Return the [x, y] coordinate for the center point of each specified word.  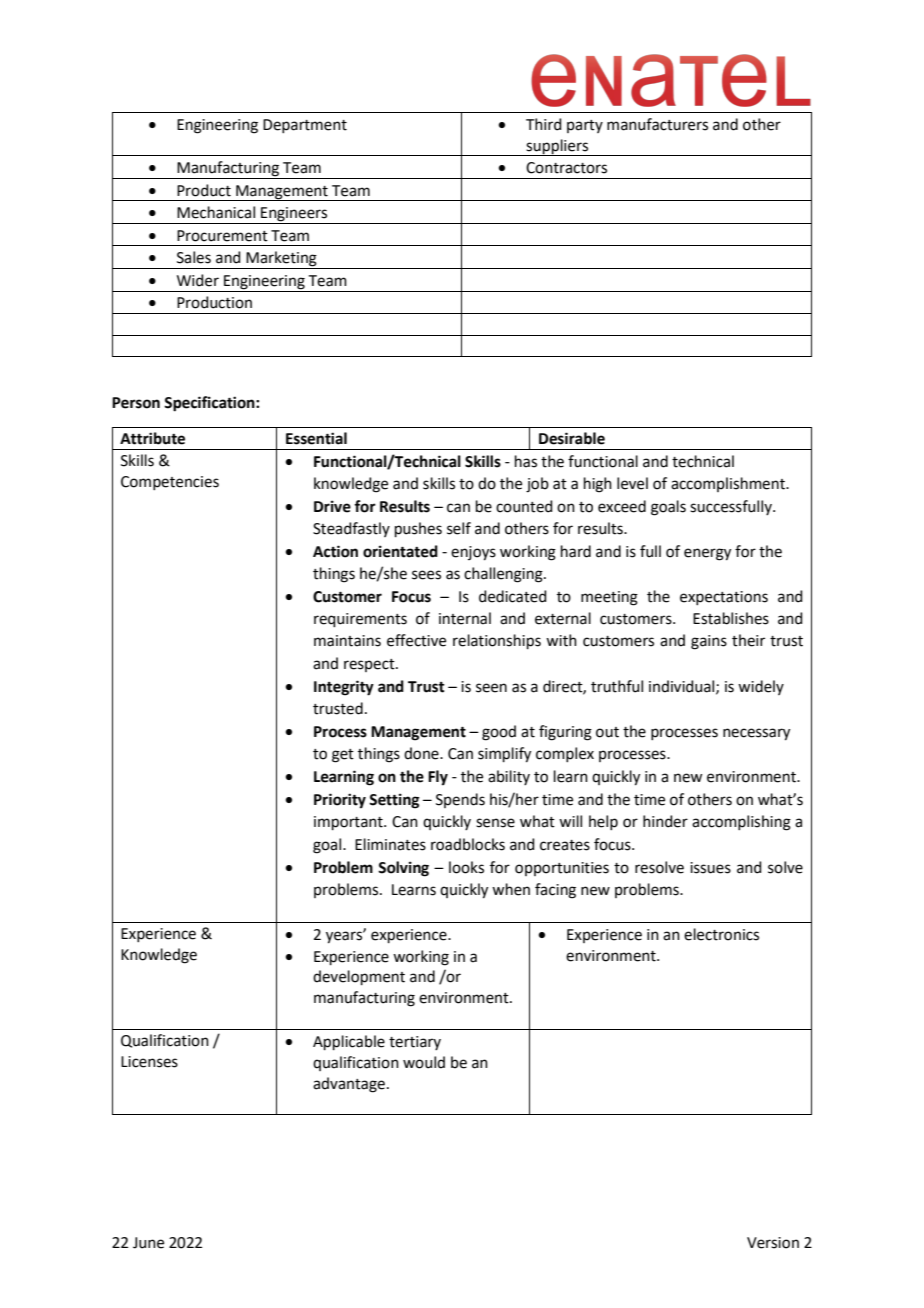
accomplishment [729, 484]
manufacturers [657, 124]
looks [466, 867]
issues [710, 868]
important [349, 823]
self [459, 528]
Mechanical [216, 212]
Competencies [170, 483]
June [148, 1243]
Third [544, 124]
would [424, 1062]
